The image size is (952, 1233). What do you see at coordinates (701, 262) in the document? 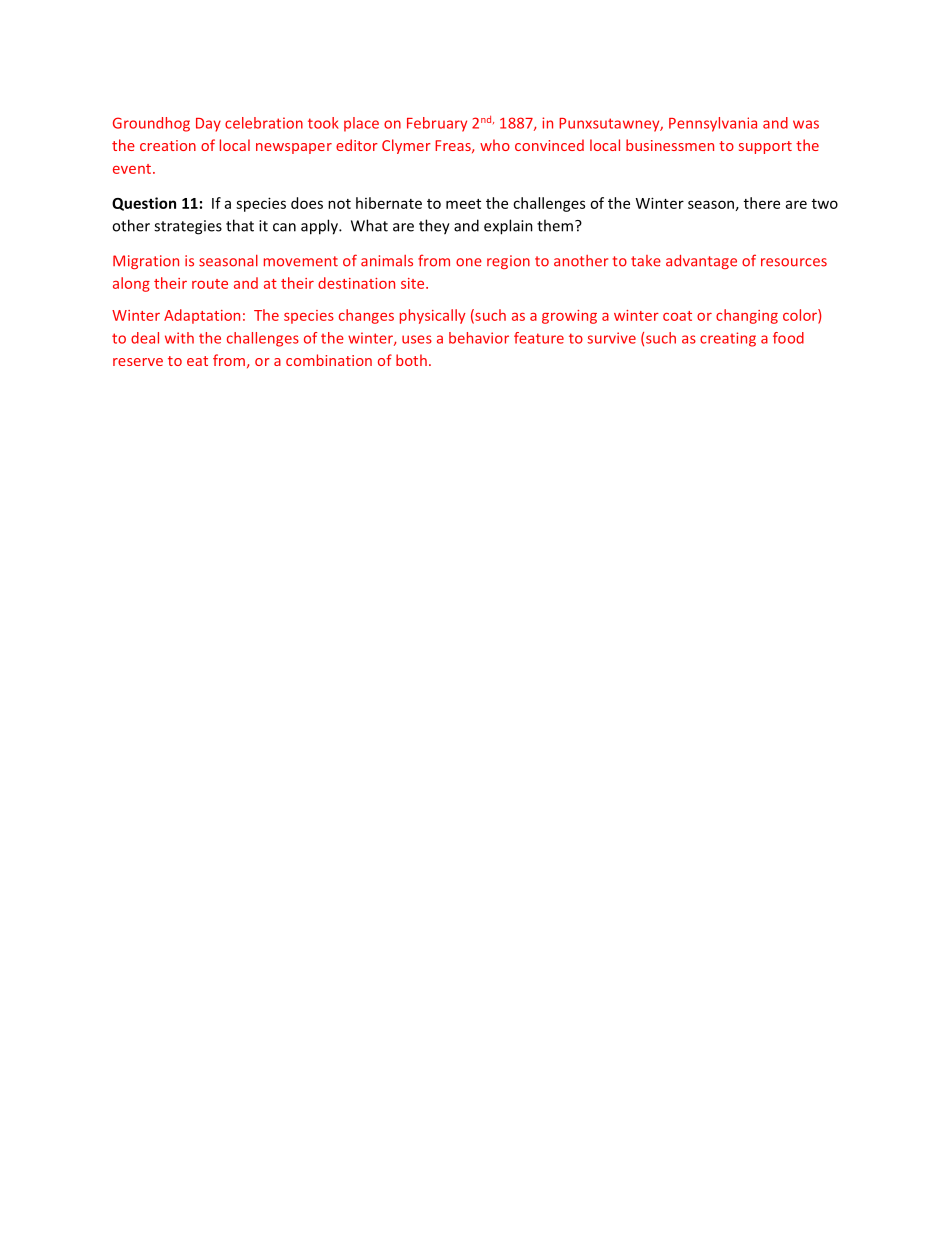
I see `advantage` at bounding box center [701, 262].
